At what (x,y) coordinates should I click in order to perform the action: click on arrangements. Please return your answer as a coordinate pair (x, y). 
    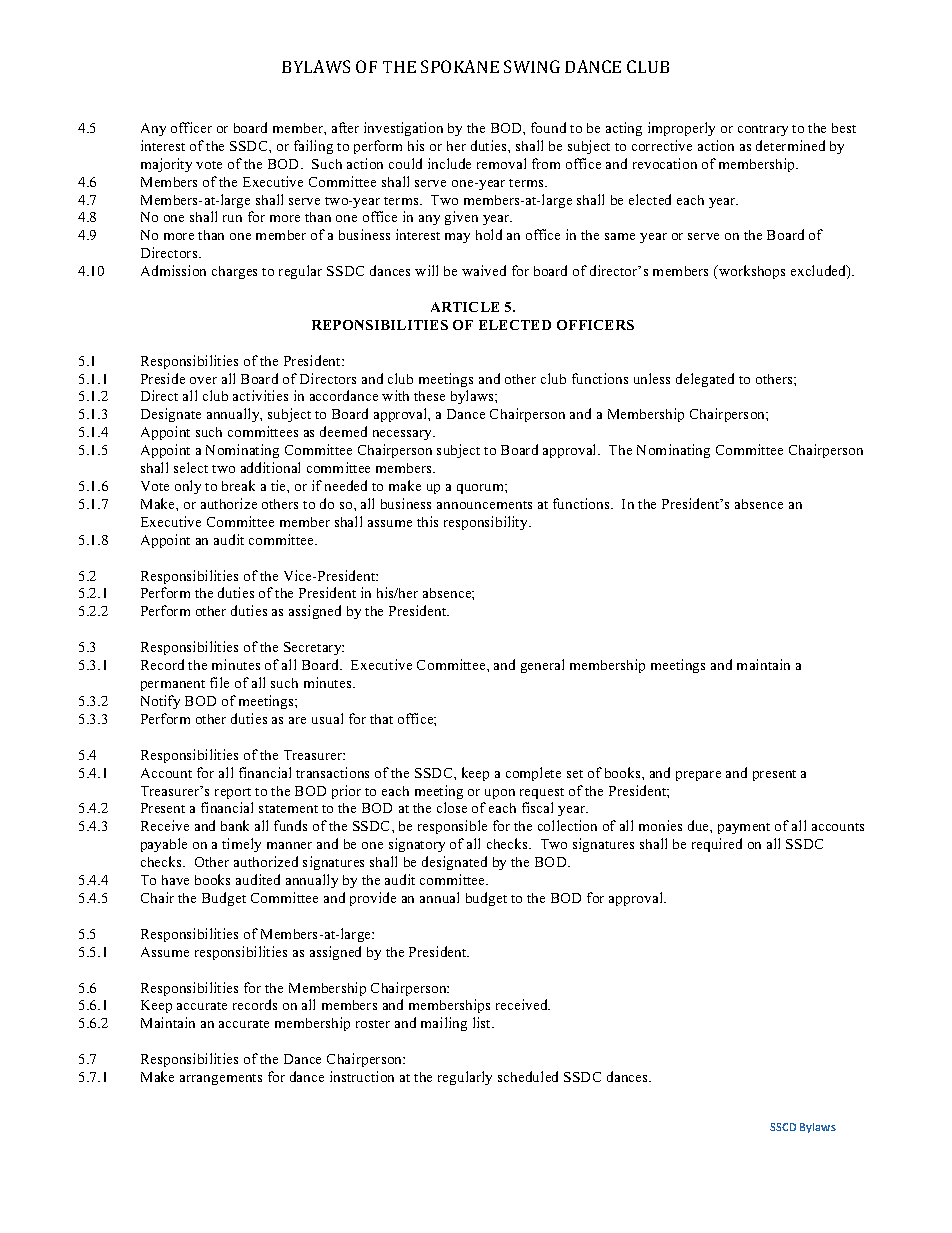
    Looking at the image, I should click on (221, 1079).
